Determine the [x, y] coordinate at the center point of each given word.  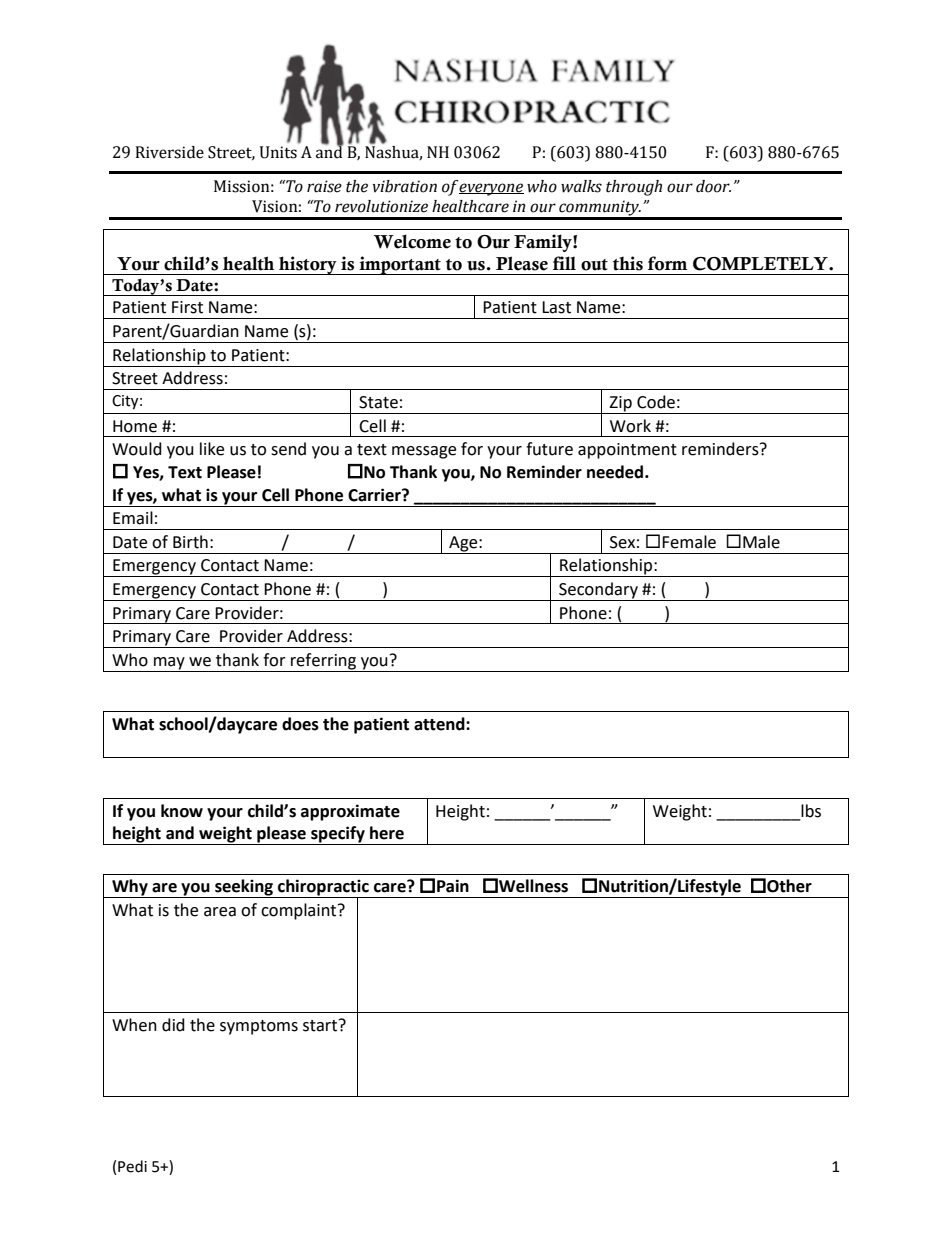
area [220, 912]
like [212, 449]
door [713, 186]
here [387, 833]
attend [440, 724]
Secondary [598, 591]
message [424, 452]
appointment [627, 451]
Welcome [412, 241]
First [187, 307]
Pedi [132, 1166]
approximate [350, 812]
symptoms [259, 1027]
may [169, 664]
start [321, 1025]
